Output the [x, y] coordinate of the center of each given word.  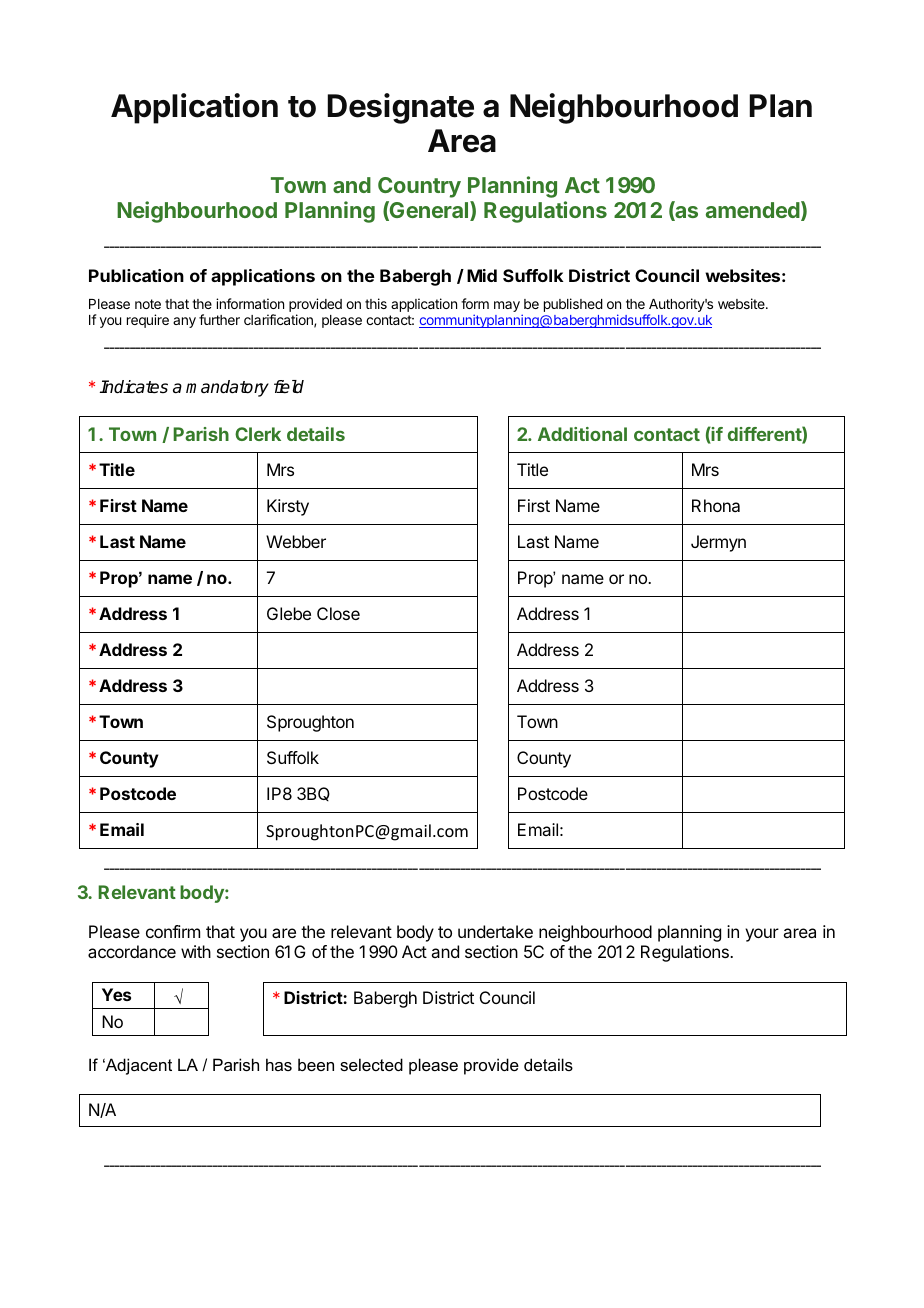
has [279, 1064]
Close [338, 613]
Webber [296, 541]
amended [753, 210]
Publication [136, 275]
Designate [401, 108]
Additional [582, 434]
